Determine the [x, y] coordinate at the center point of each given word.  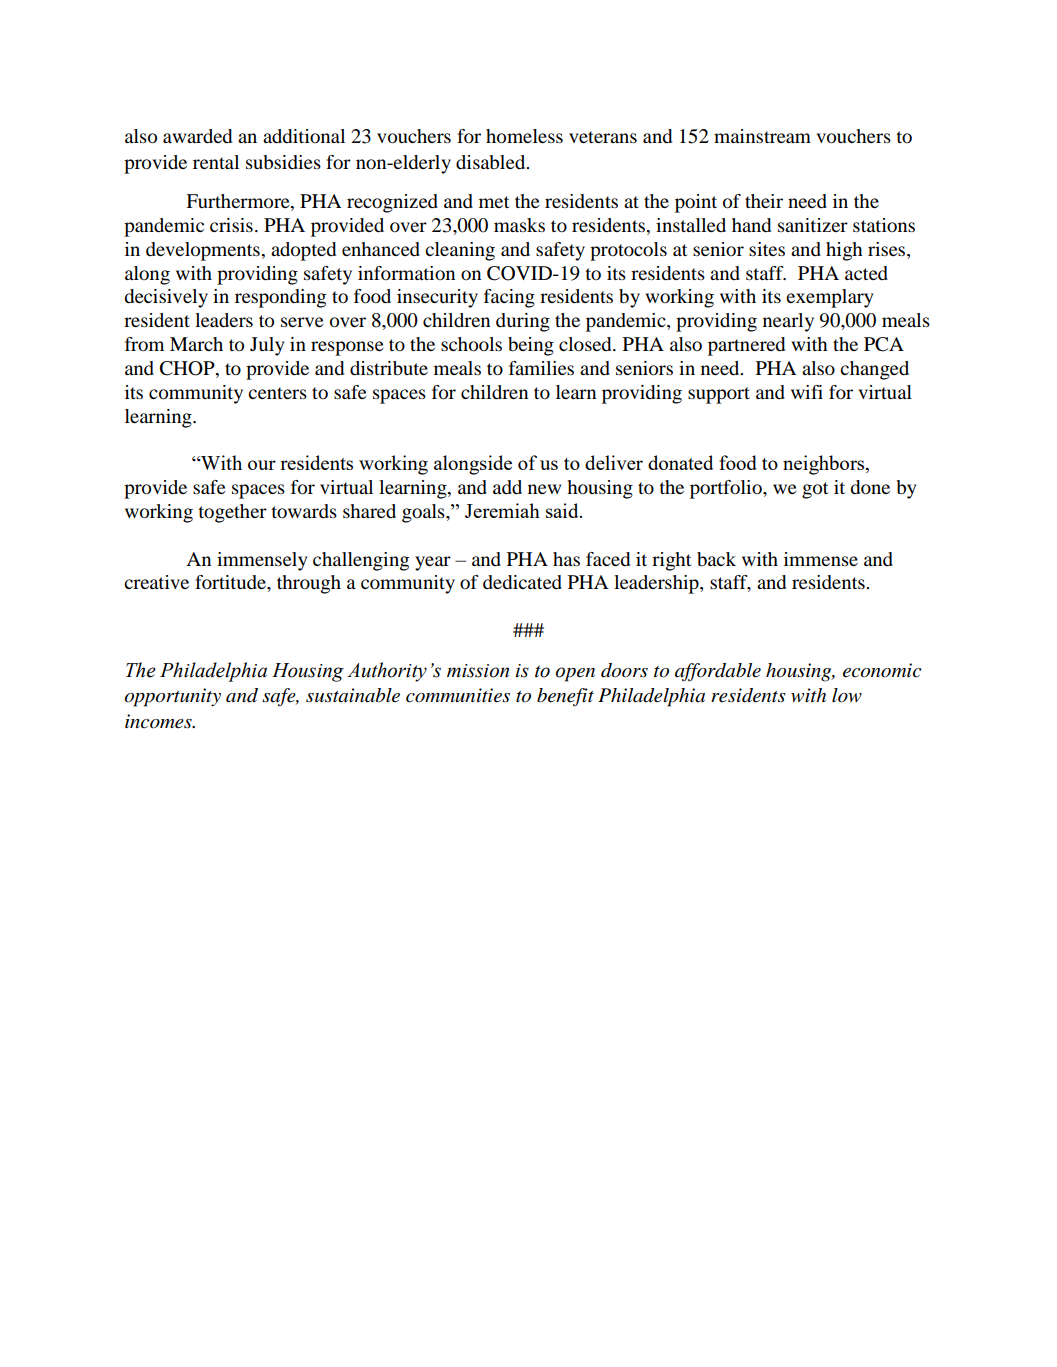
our [262, 465]
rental [216, 162]
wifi [807, 392]
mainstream [762, 136]
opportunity [172, 697]
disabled [492, 162]
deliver [614, 462]
